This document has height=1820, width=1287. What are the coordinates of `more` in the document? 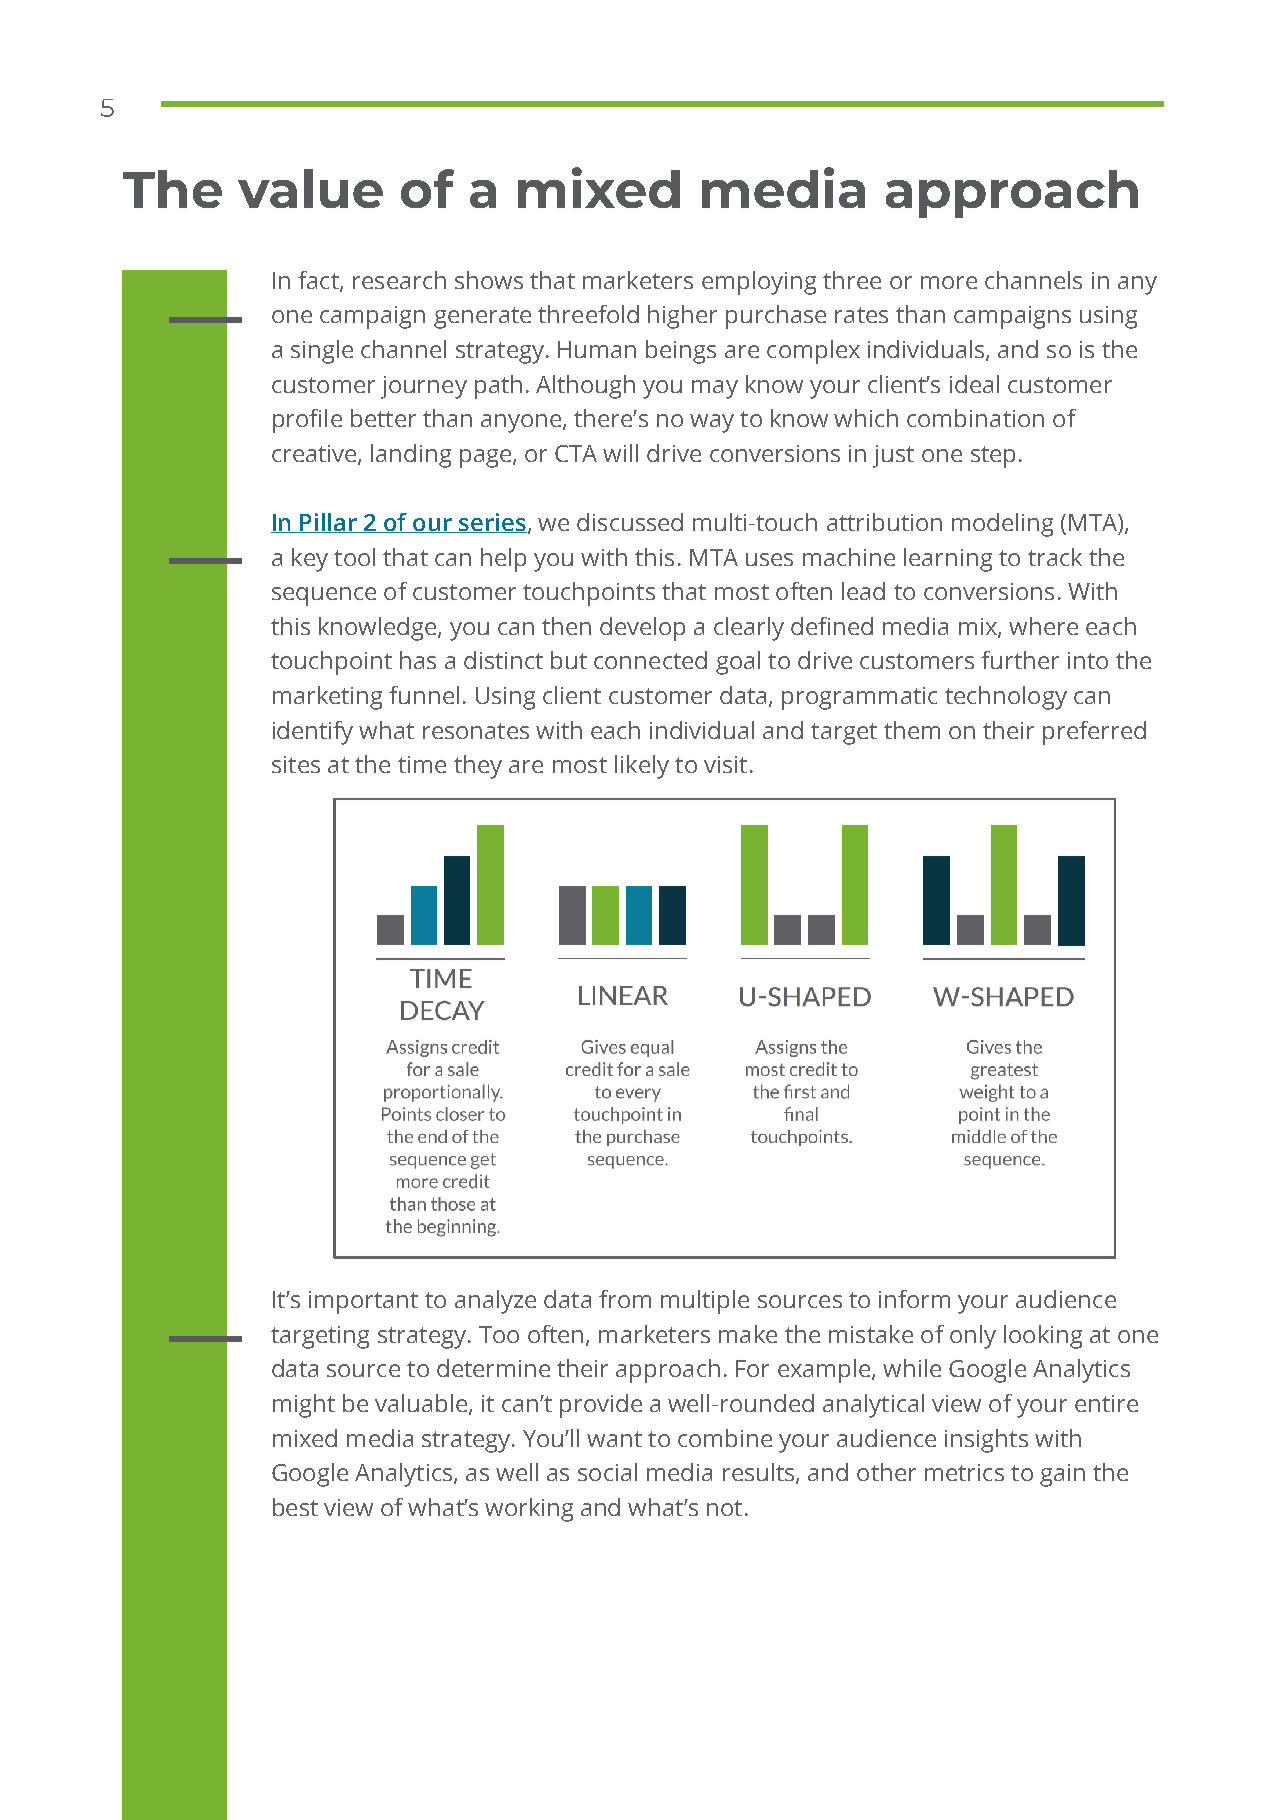 It's located at (949, 282).
